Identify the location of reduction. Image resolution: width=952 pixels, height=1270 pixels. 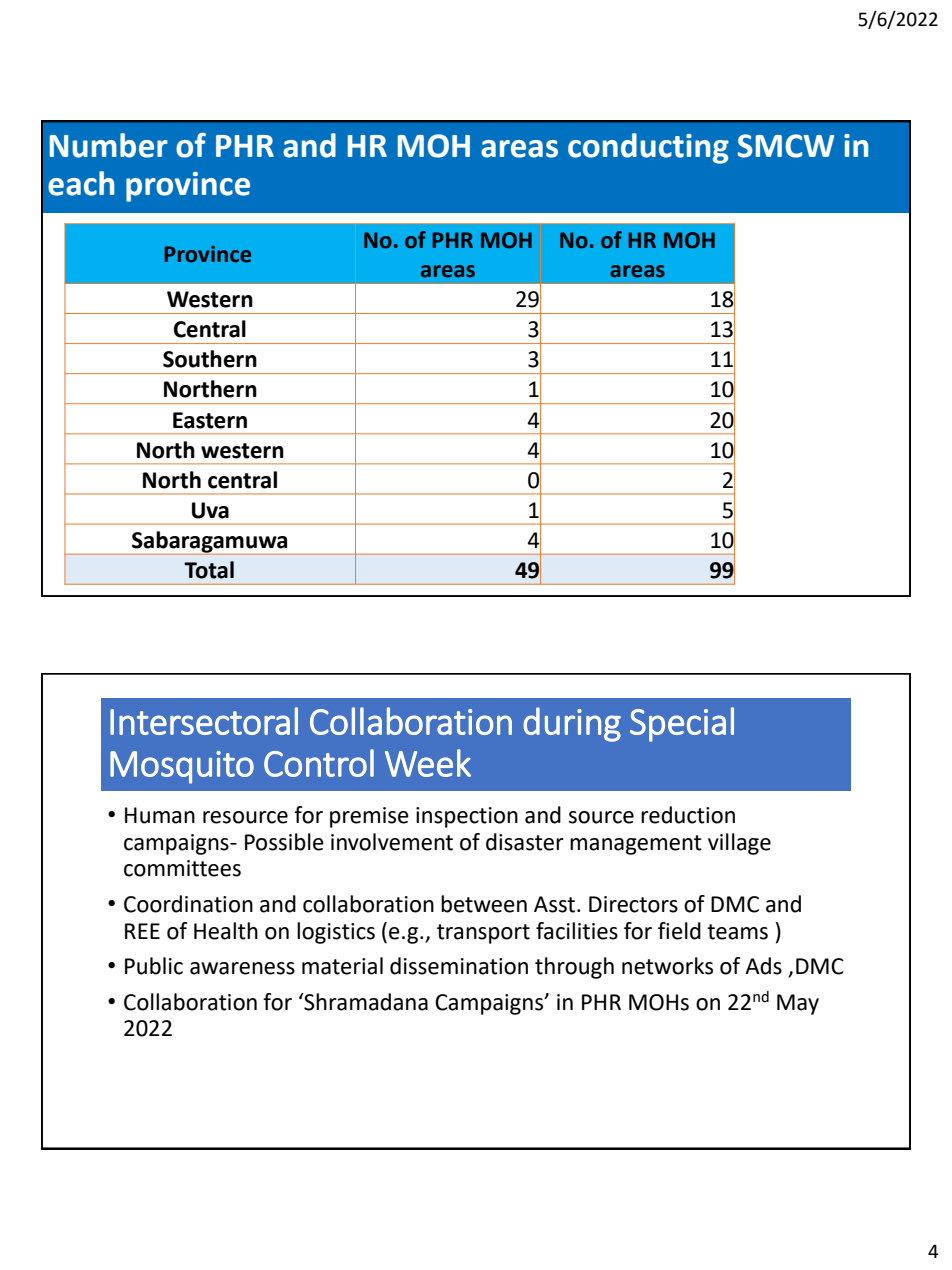
(688, 815).
